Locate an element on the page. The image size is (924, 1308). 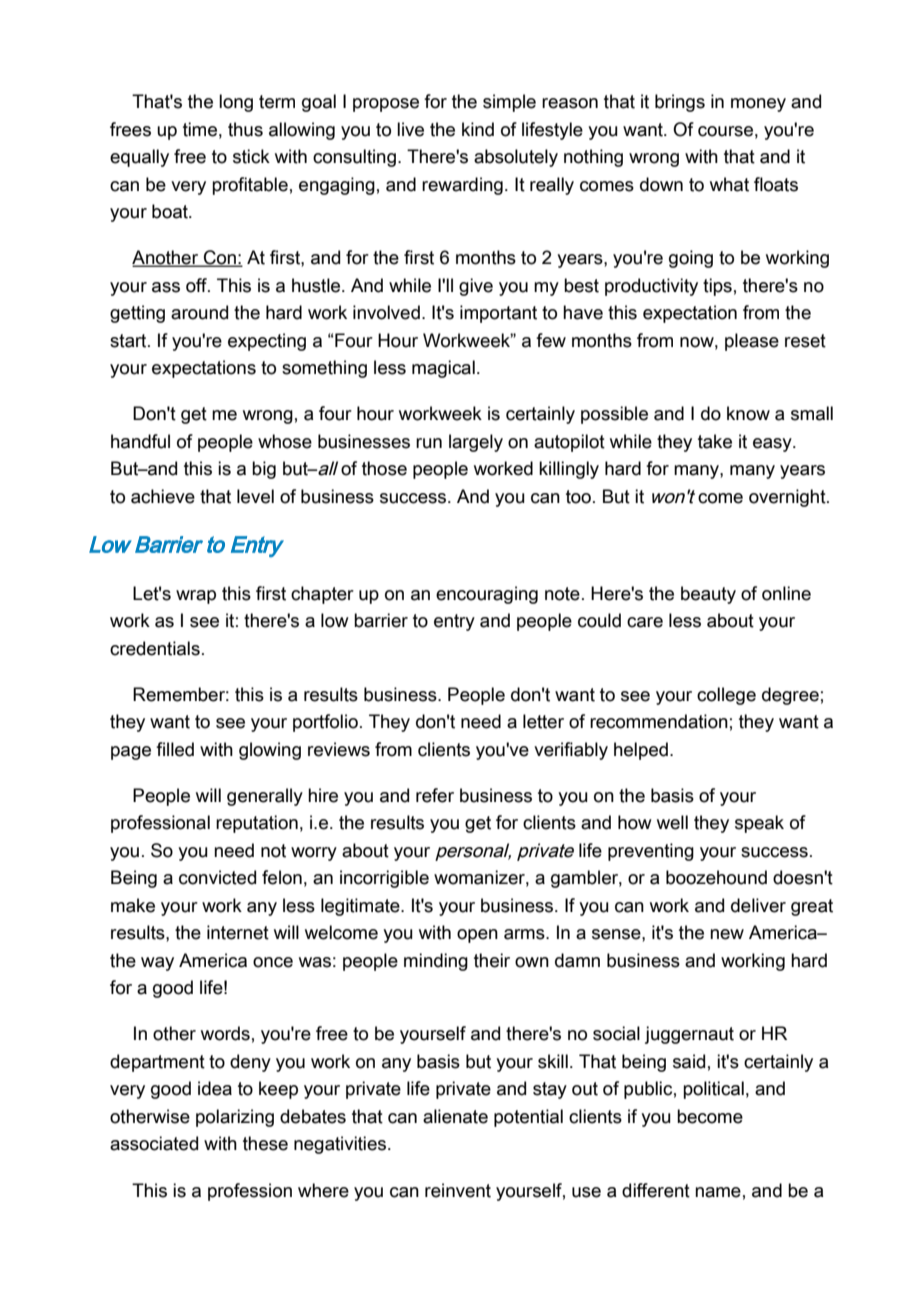
kind is located at coordinates (478, 129).
